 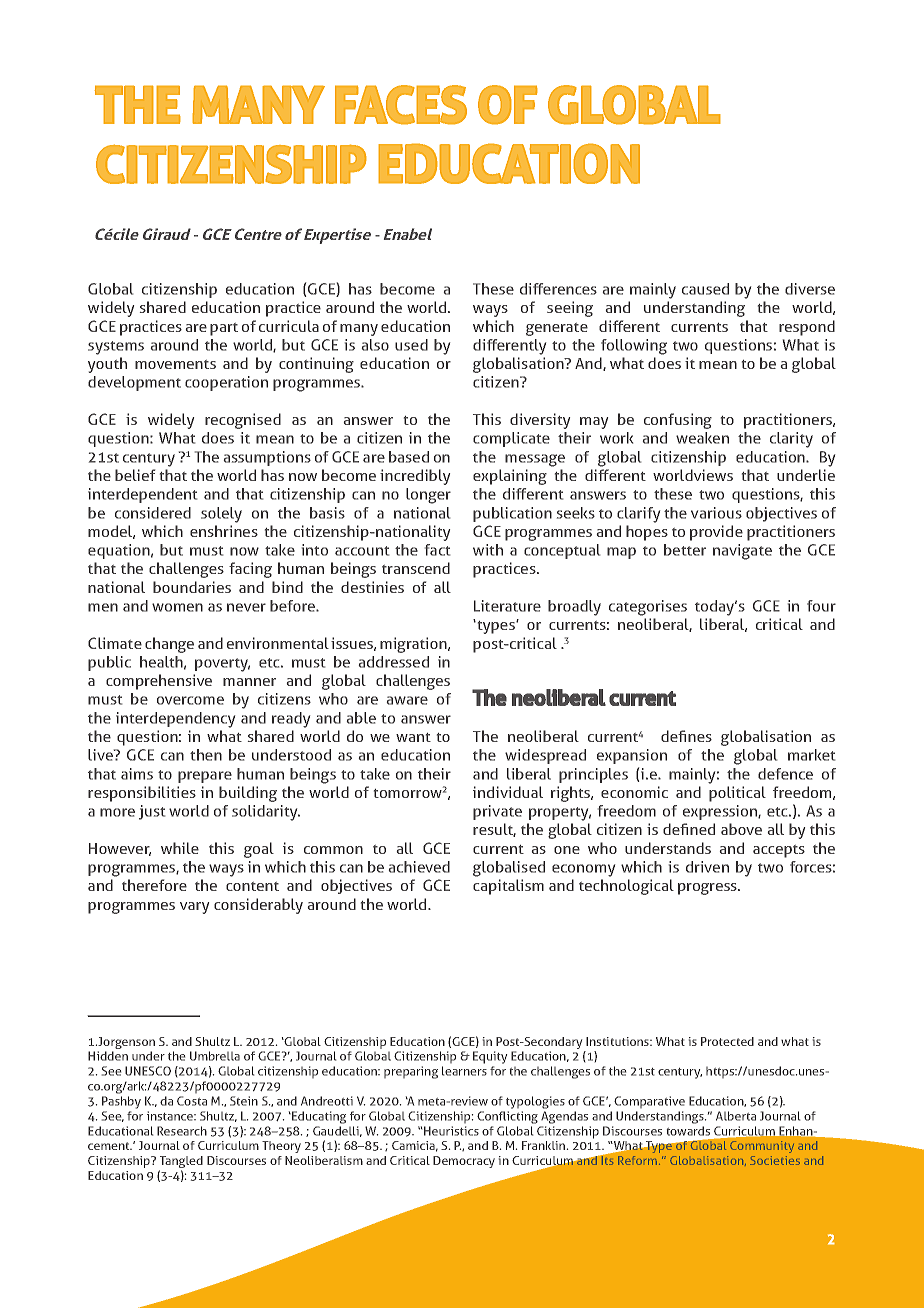 What do you see at coordinates (401, 105) in the screenshot?
I see `FACES` at bounding box center [401, 105].
